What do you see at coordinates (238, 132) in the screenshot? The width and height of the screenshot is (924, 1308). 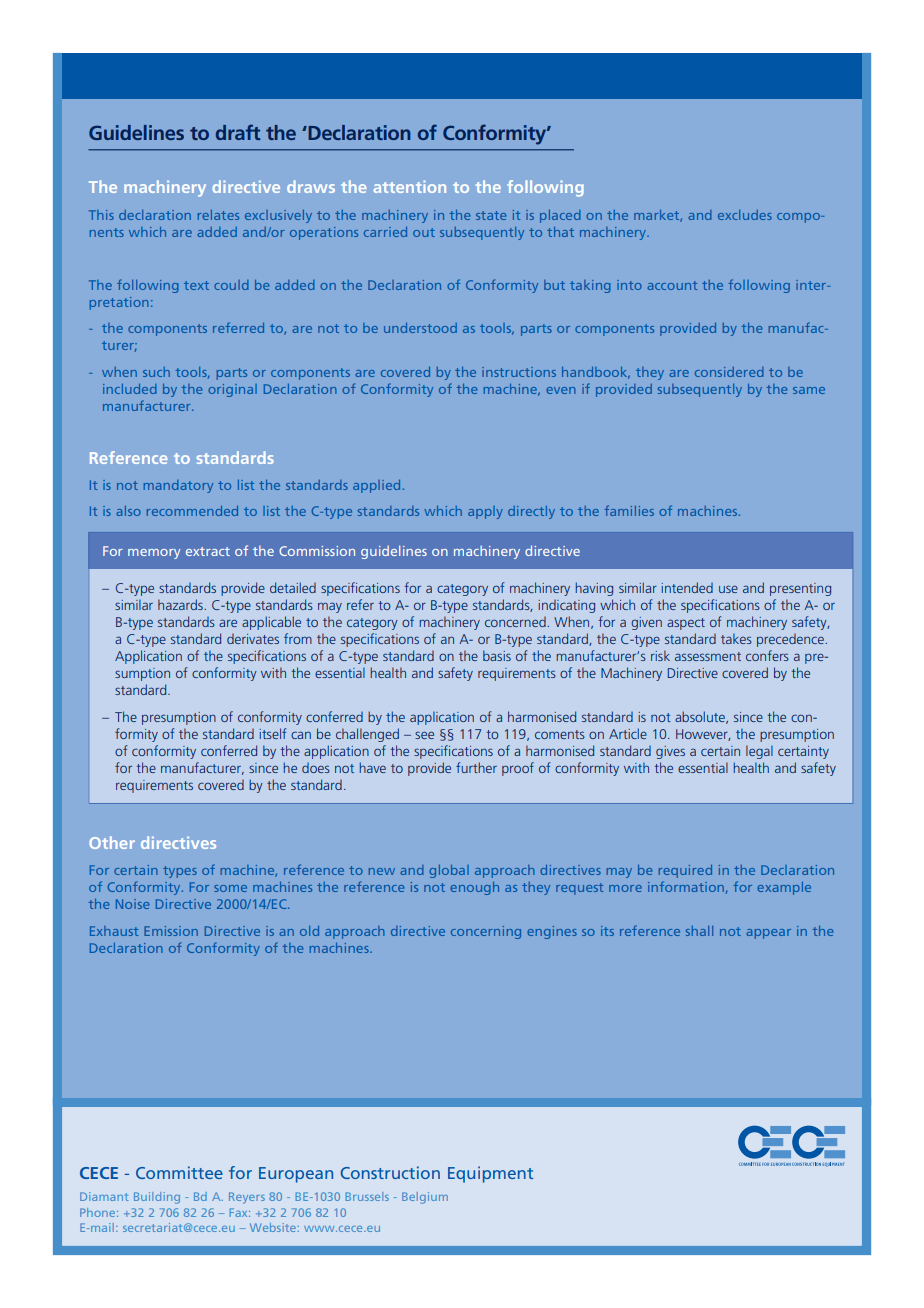 I see `draft` at bounding box center [238, 132].
